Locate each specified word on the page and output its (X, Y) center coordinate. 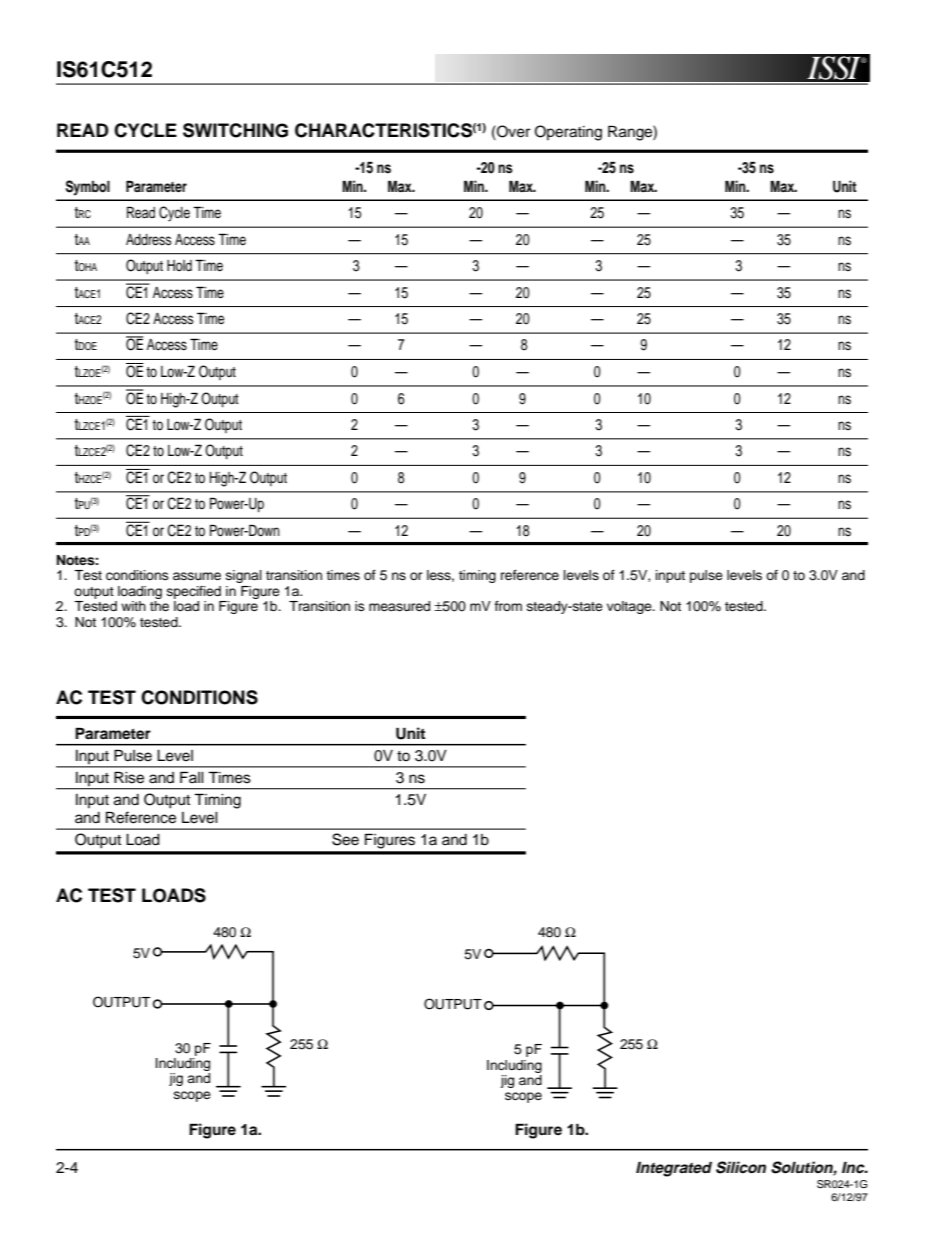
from (508, 606)
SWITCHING (235, 130)
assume (197, 576)
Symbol (88, 188)
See (345, 839)
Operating (568, 133)
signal (244, 576)
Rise (129, 777)
